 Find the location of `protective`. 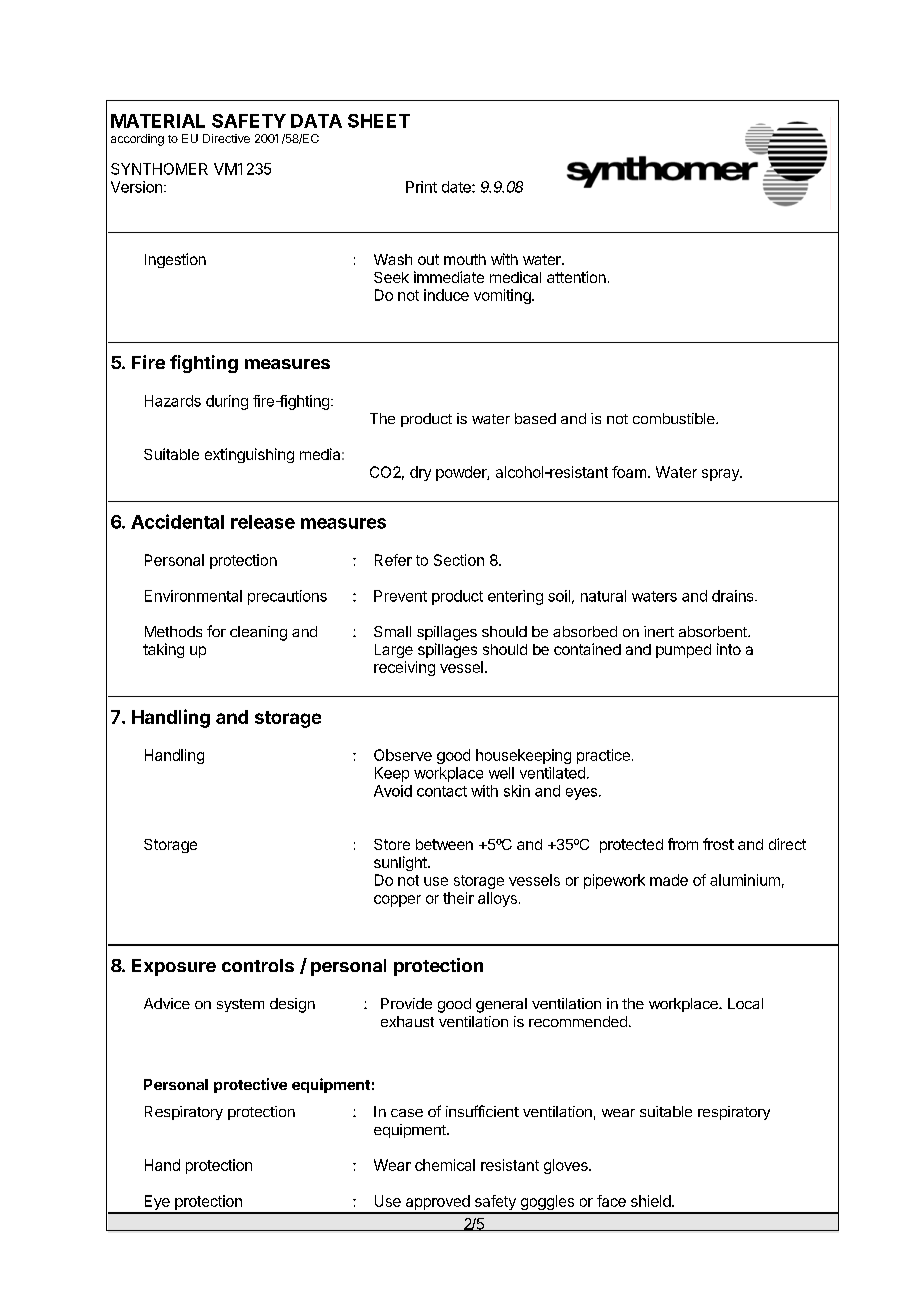

protective is located at coordinates (250, 1085).
